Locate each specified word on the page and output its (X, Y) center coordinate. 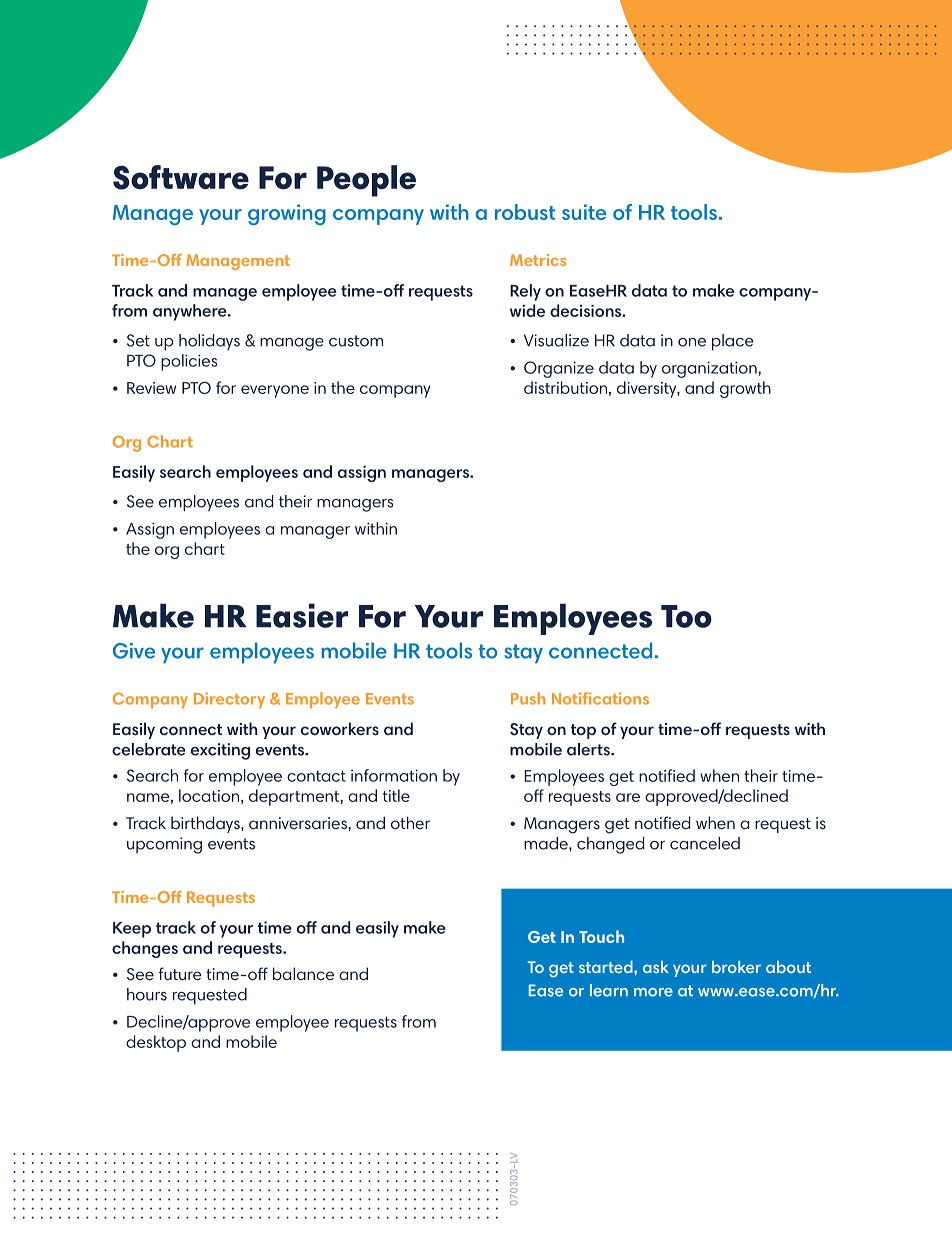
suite (584, 212)
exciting (220, 751)
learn (609, 990)
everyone (275, 391)
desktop (156, 1043)
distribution (565, 387)
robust (525, 212)
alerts (589, 749)
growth (745, 389)
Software (181, 177)
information (394, 775)
